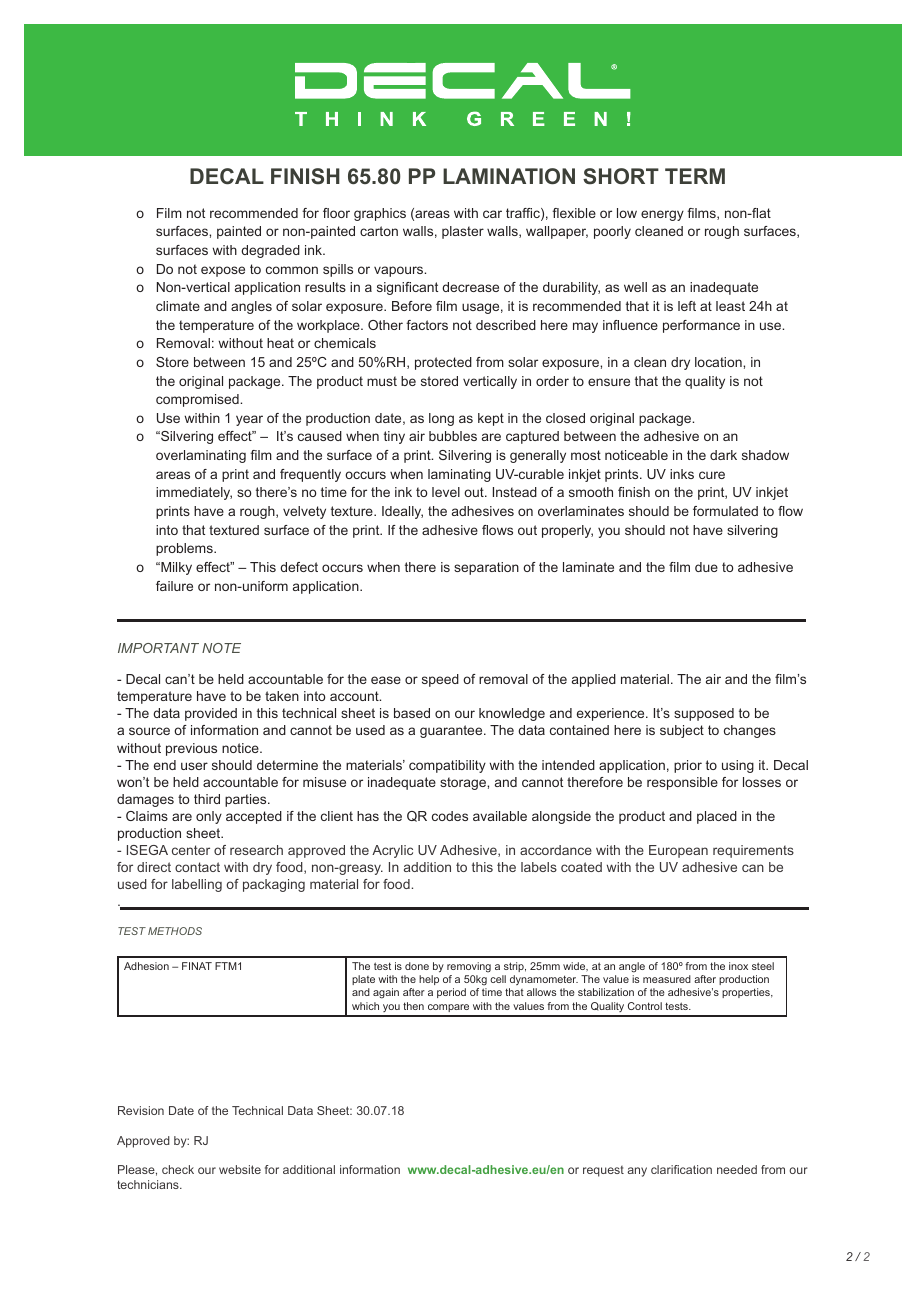 The height and width of the page is (1308, 924). What do you see at coordinates (270, 251) in the page?
I see `degraded` at bounding box center [270, 251].
